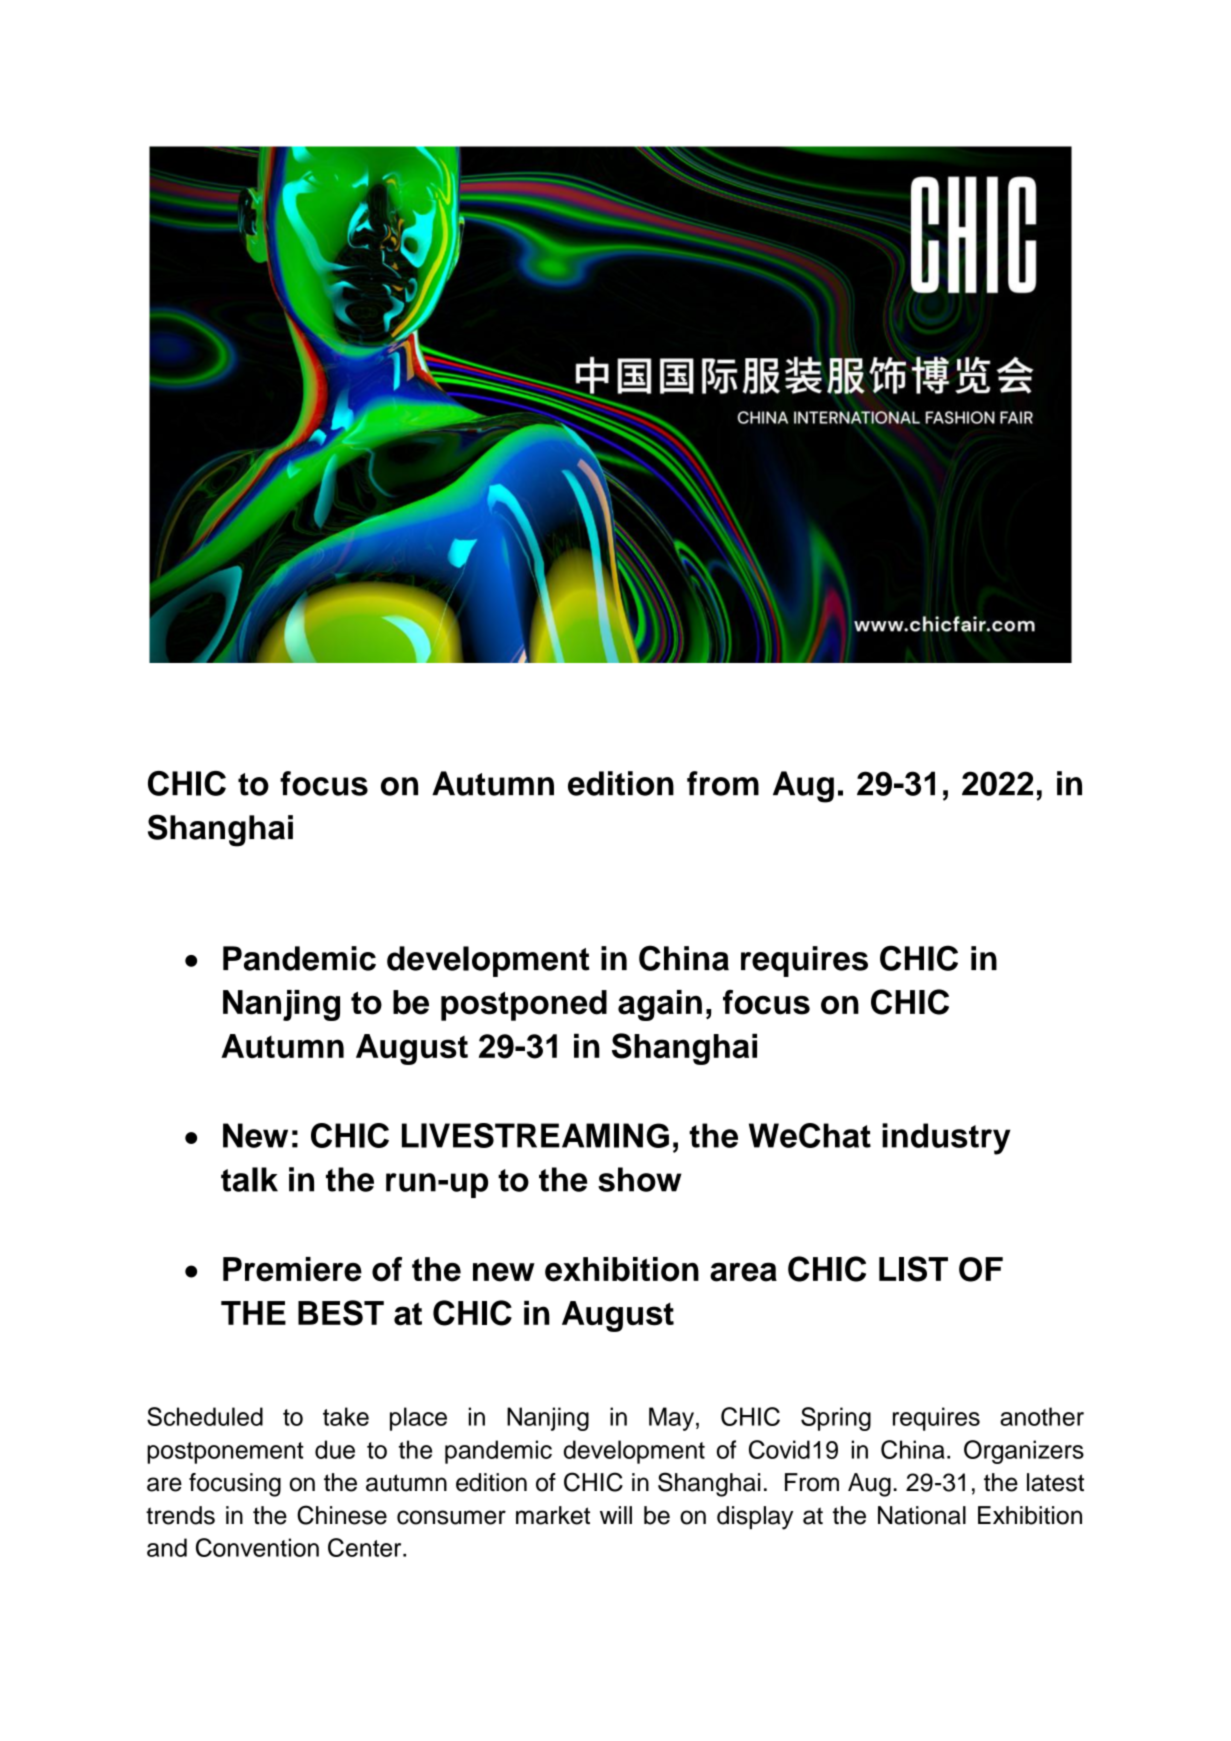 This page has height=1741, width=1231. Describe the element at coordinates (640, 1179) in the page. I see `show` at that location.
